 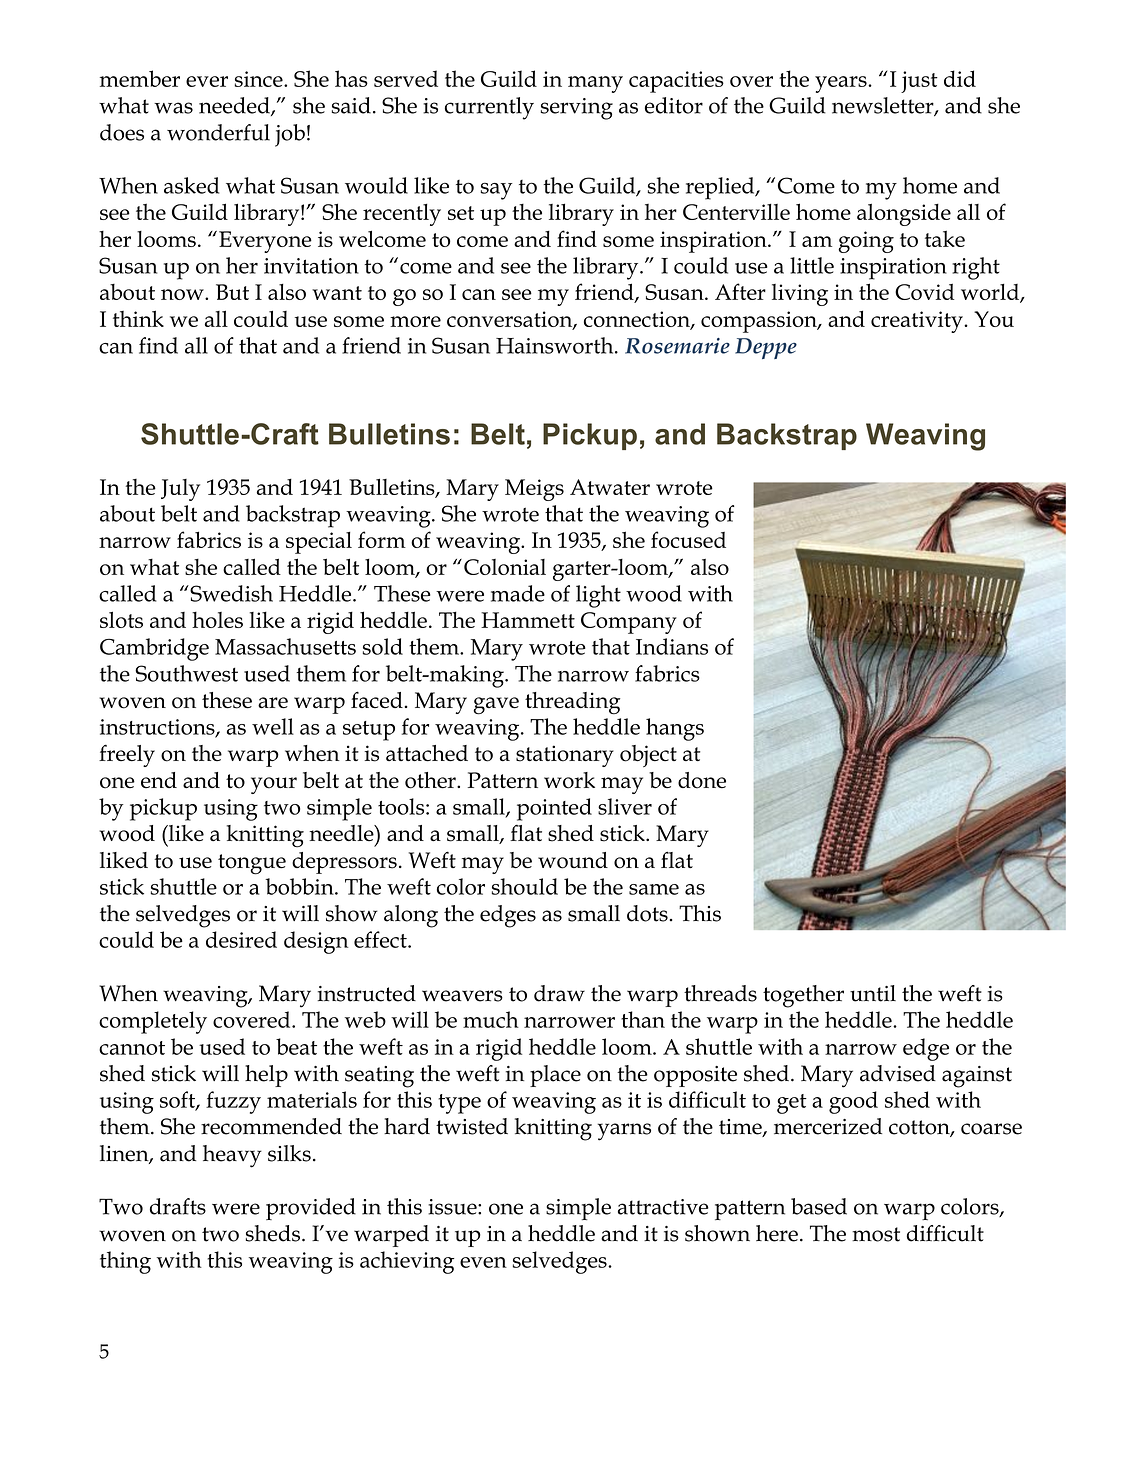 What do you see at coordinates (505, 567) in the screenshot?
I see `Colonial` at bounding box center [505, 567].
